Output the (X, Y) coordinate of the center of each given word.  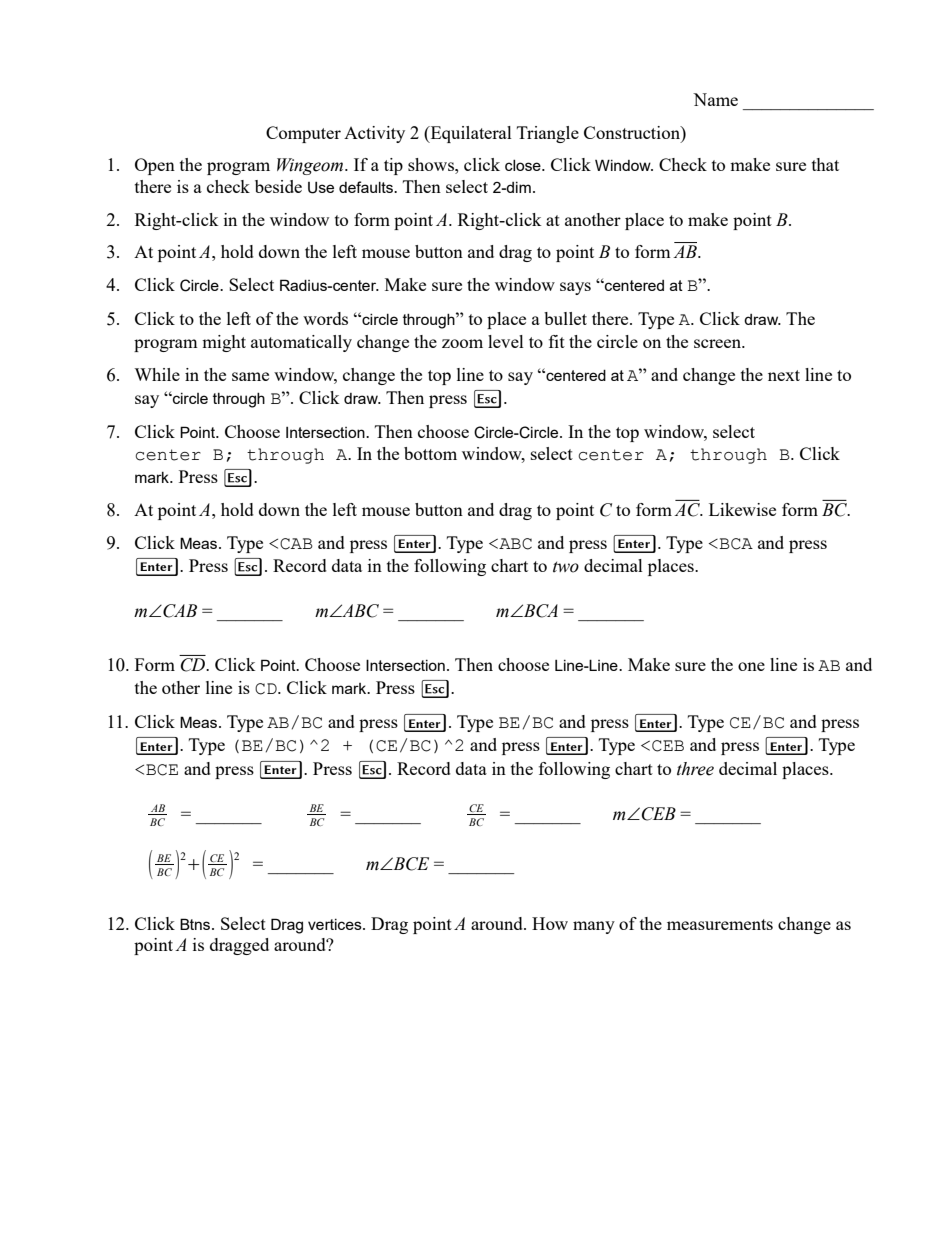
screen (719, 343)
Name (715, 99)
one (751, 666)
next (784, 375)
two (566, 567)
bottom (430, 453)
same (250, 376)
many (594, 927)
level (506, 341)
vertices (336, 924)
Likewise (742, 509)
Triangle (548, 134)
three (695, 769)
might (224, 343)
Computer (303, 134)
